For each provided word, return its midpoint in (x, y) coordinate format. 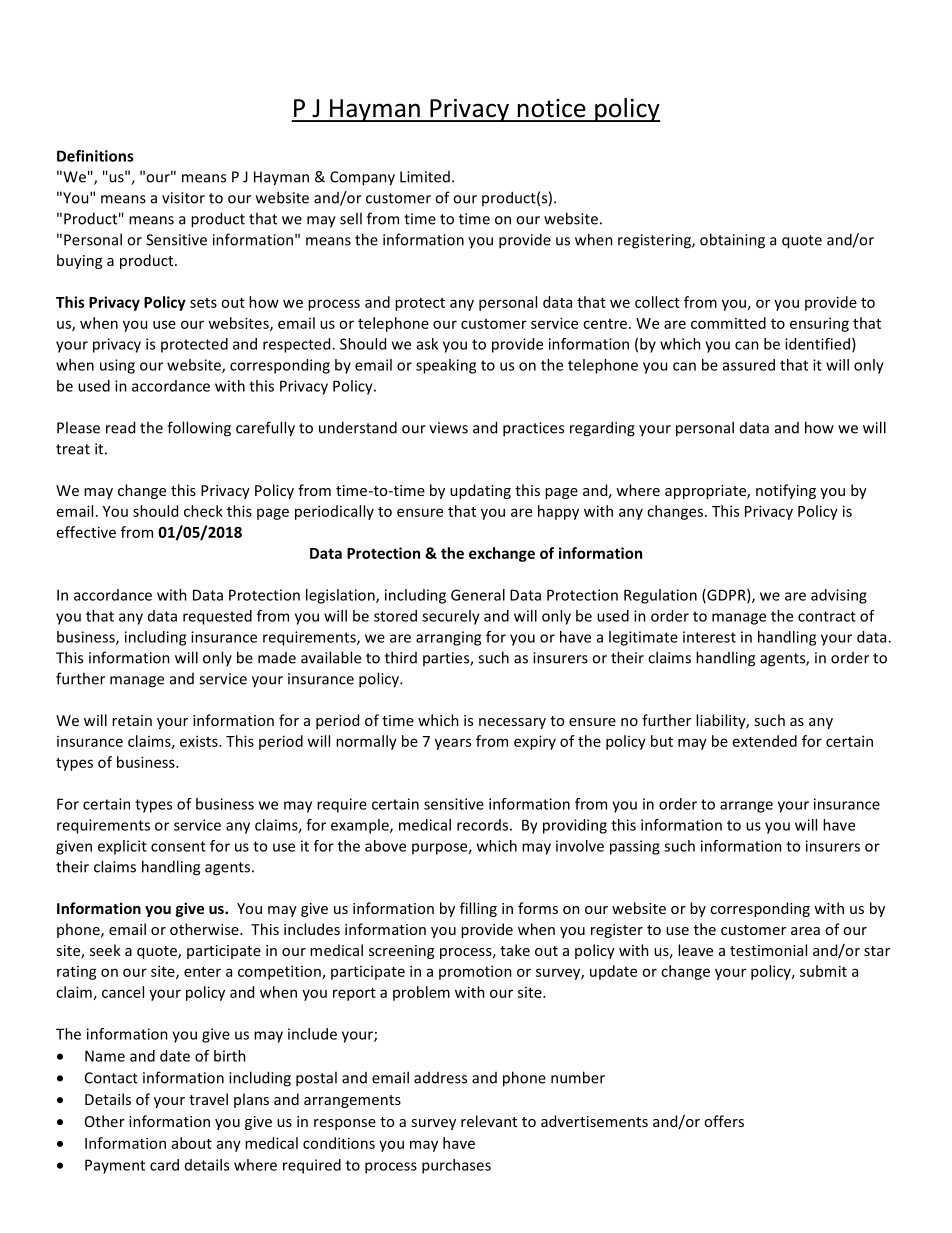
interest (709, 637)
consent (178, 846)
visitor (183, 198)
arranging (448, 638)
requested (217, 617)
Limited (425, 177)
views (448, 428)
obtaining (732, 241)
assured (749, 365)
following (199, 429)
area (805, 931)
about (192, 1143)
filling (478, 909)
